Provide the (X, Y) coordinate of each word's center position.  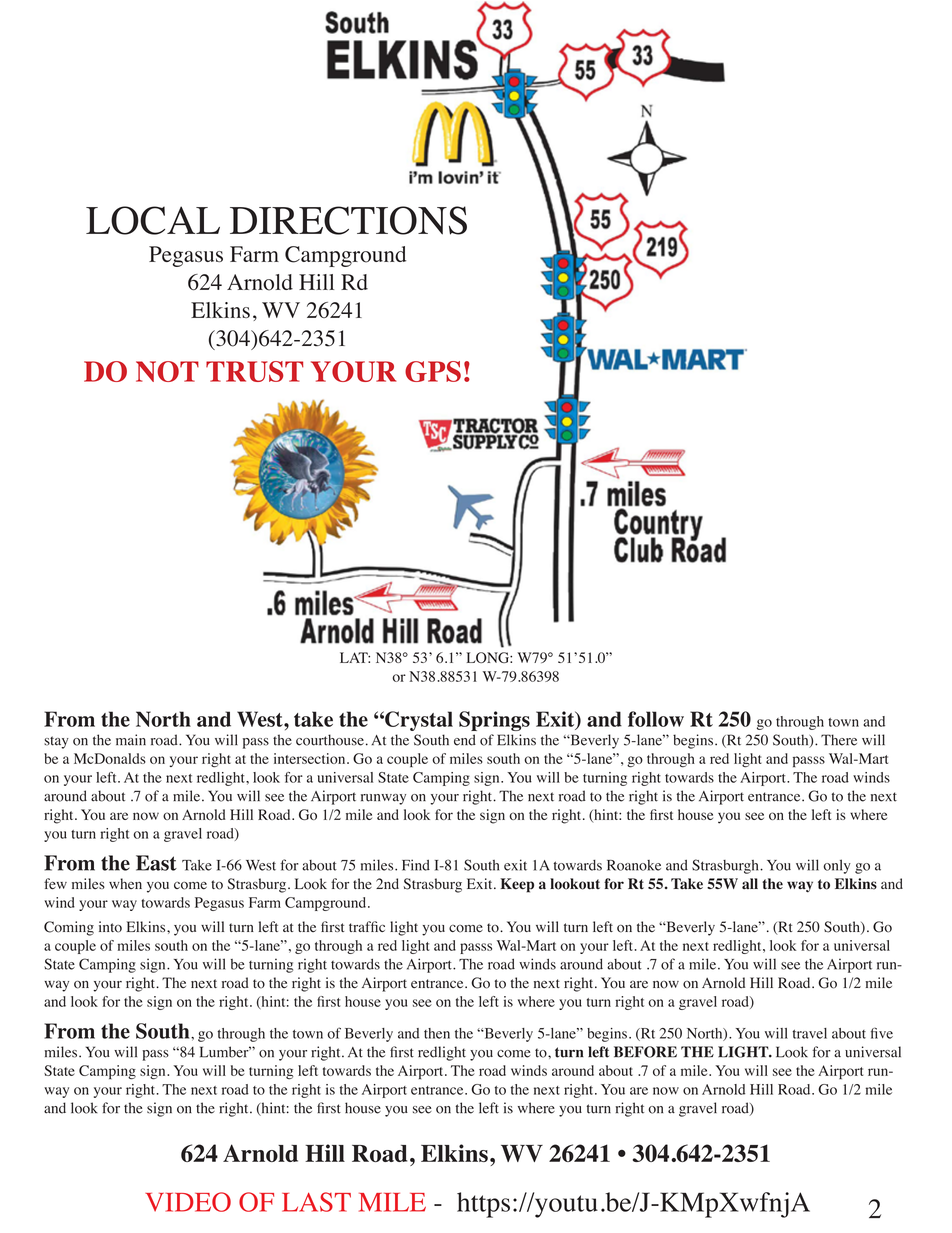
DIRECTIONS (348, 220)
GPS (433, 371)
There (839, 740)
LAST (316, 1202)
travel (809, 1033)
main (131, 740)
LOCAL (153, 220)
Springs (494, 721)
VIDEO (188, 1202)
